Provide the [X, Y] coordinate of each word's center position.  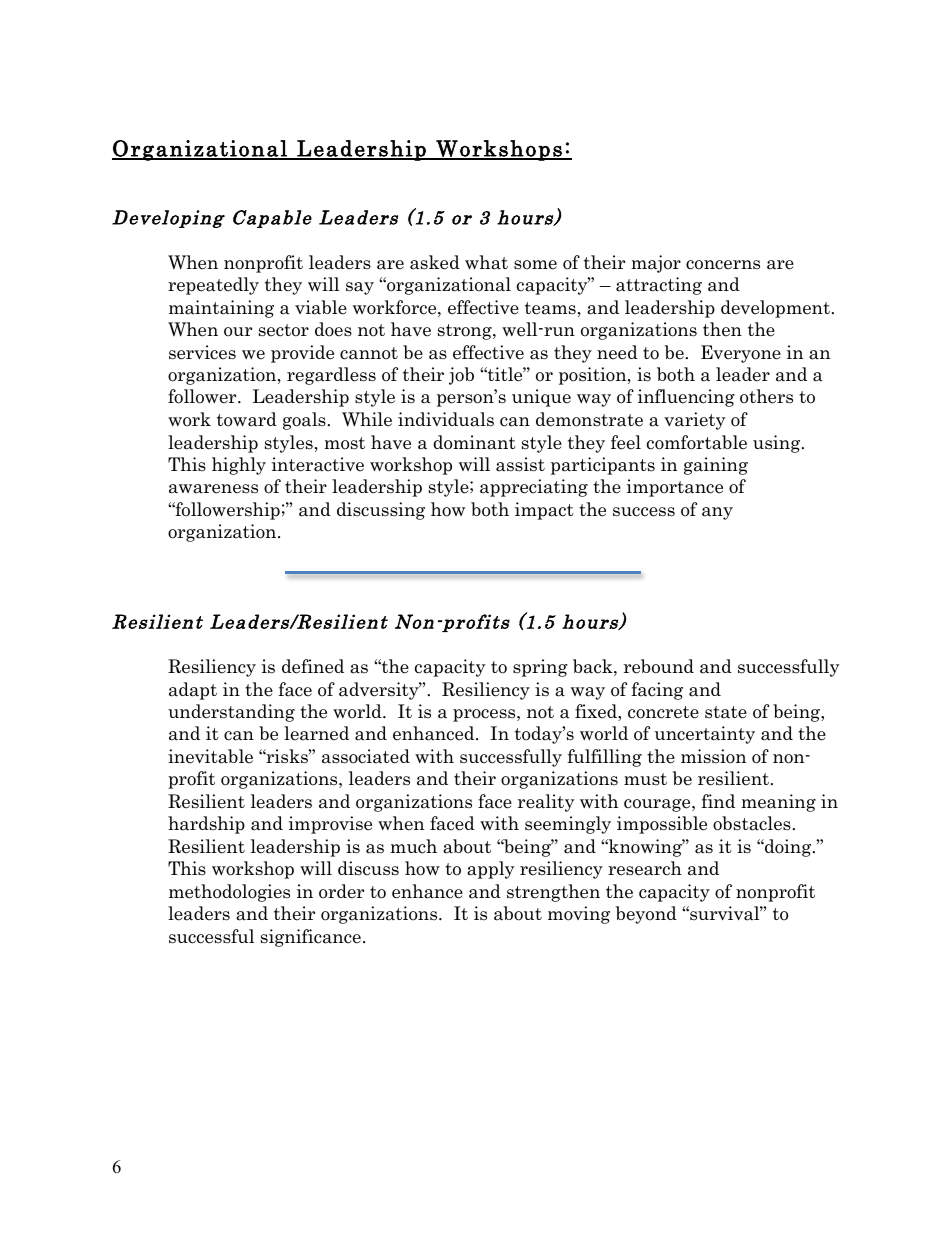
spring [540, 668]
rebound [659, 666]
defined [313, 666]
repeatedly [213, 286]
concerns [723, 265]
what [486, 262]
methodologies [229, 893]
